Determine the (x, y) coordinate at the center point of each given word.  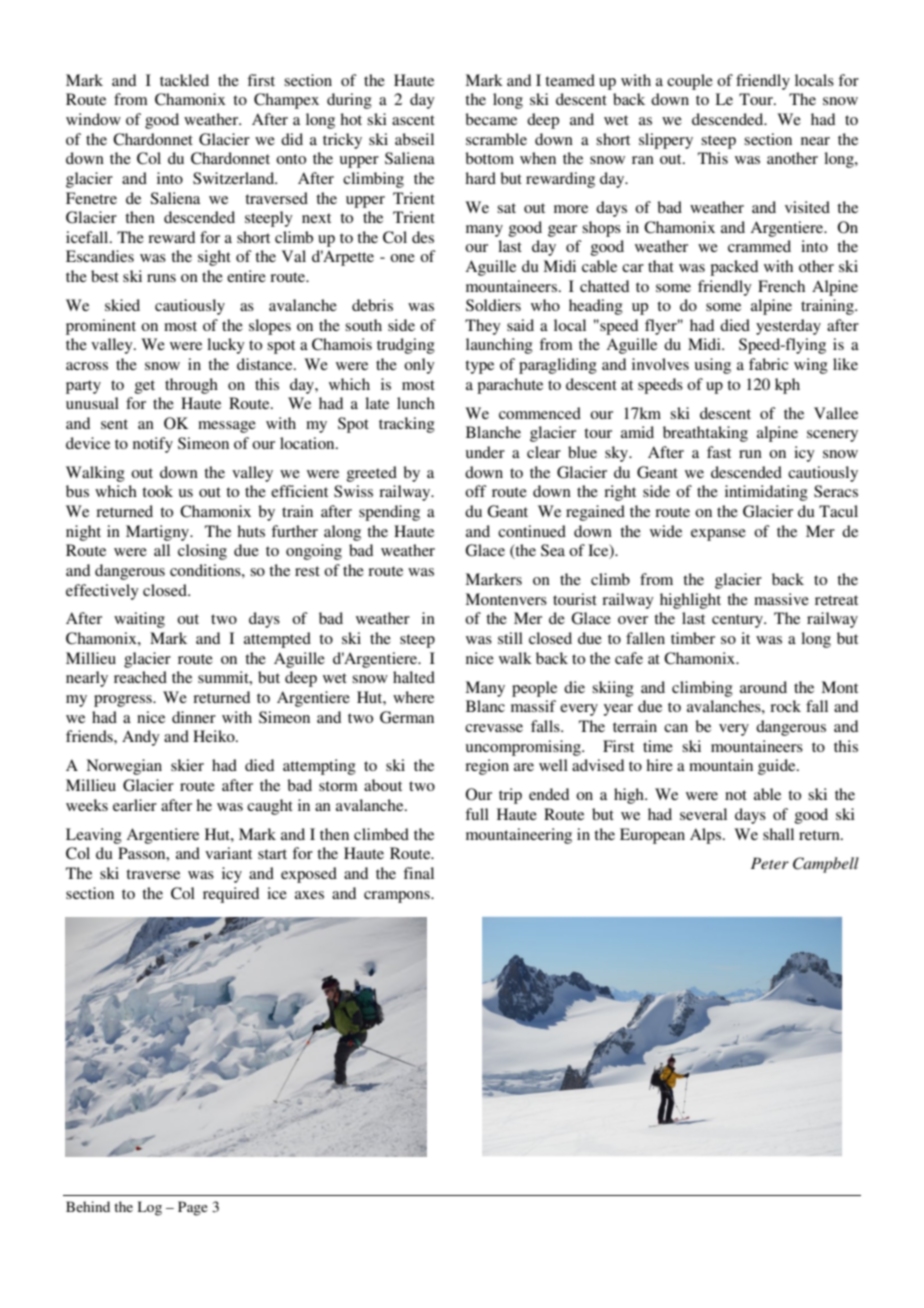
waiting (139, 620)
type (479, 367)
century (739, 621)
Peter (770, 863)
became (491, 119)
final (418, 873)
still (510, 638)
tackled (184, 80)
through (191, 386)
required (231, 895)
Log (150, 1208)
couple (690, 82)
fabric (768, 364)
